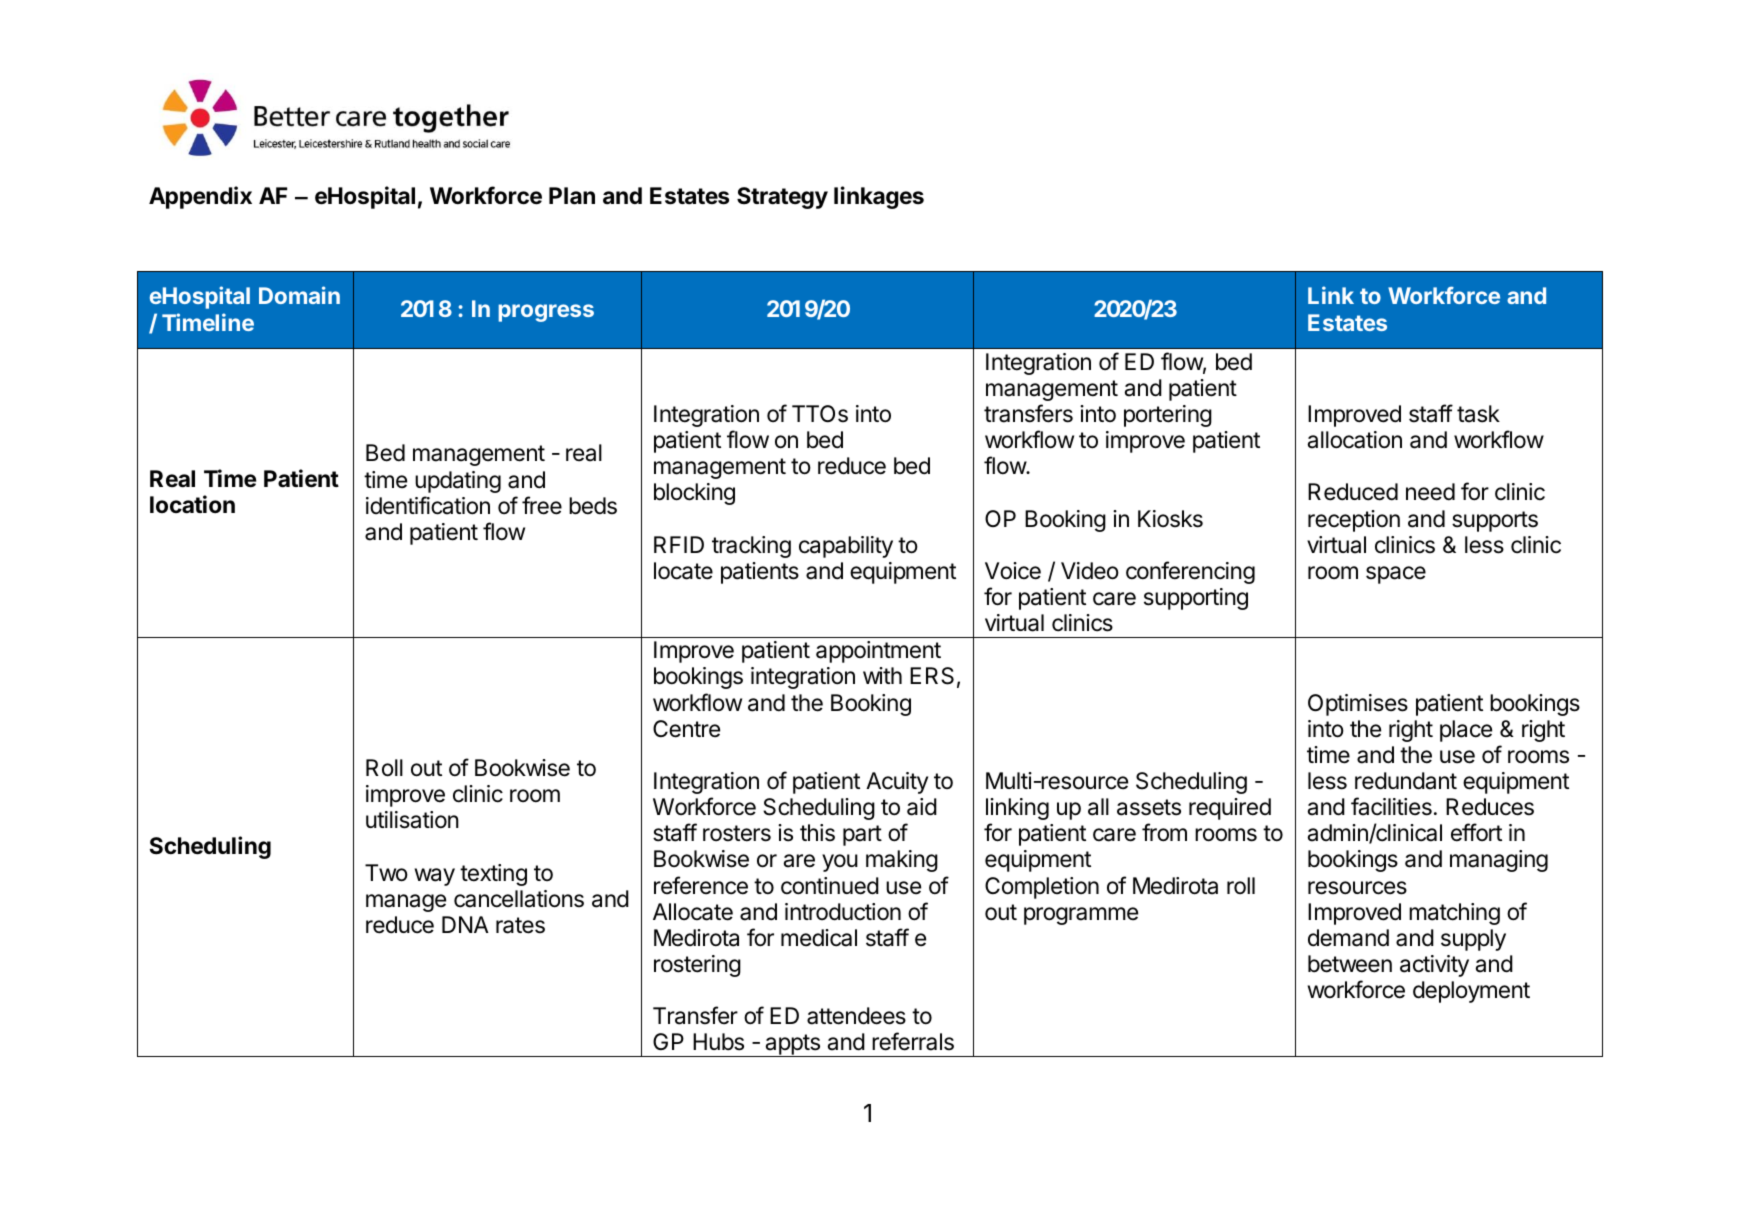  What do you see at coordinates (878, 652) in the image?
I see `appointment` at bounding box center [878, 652].
